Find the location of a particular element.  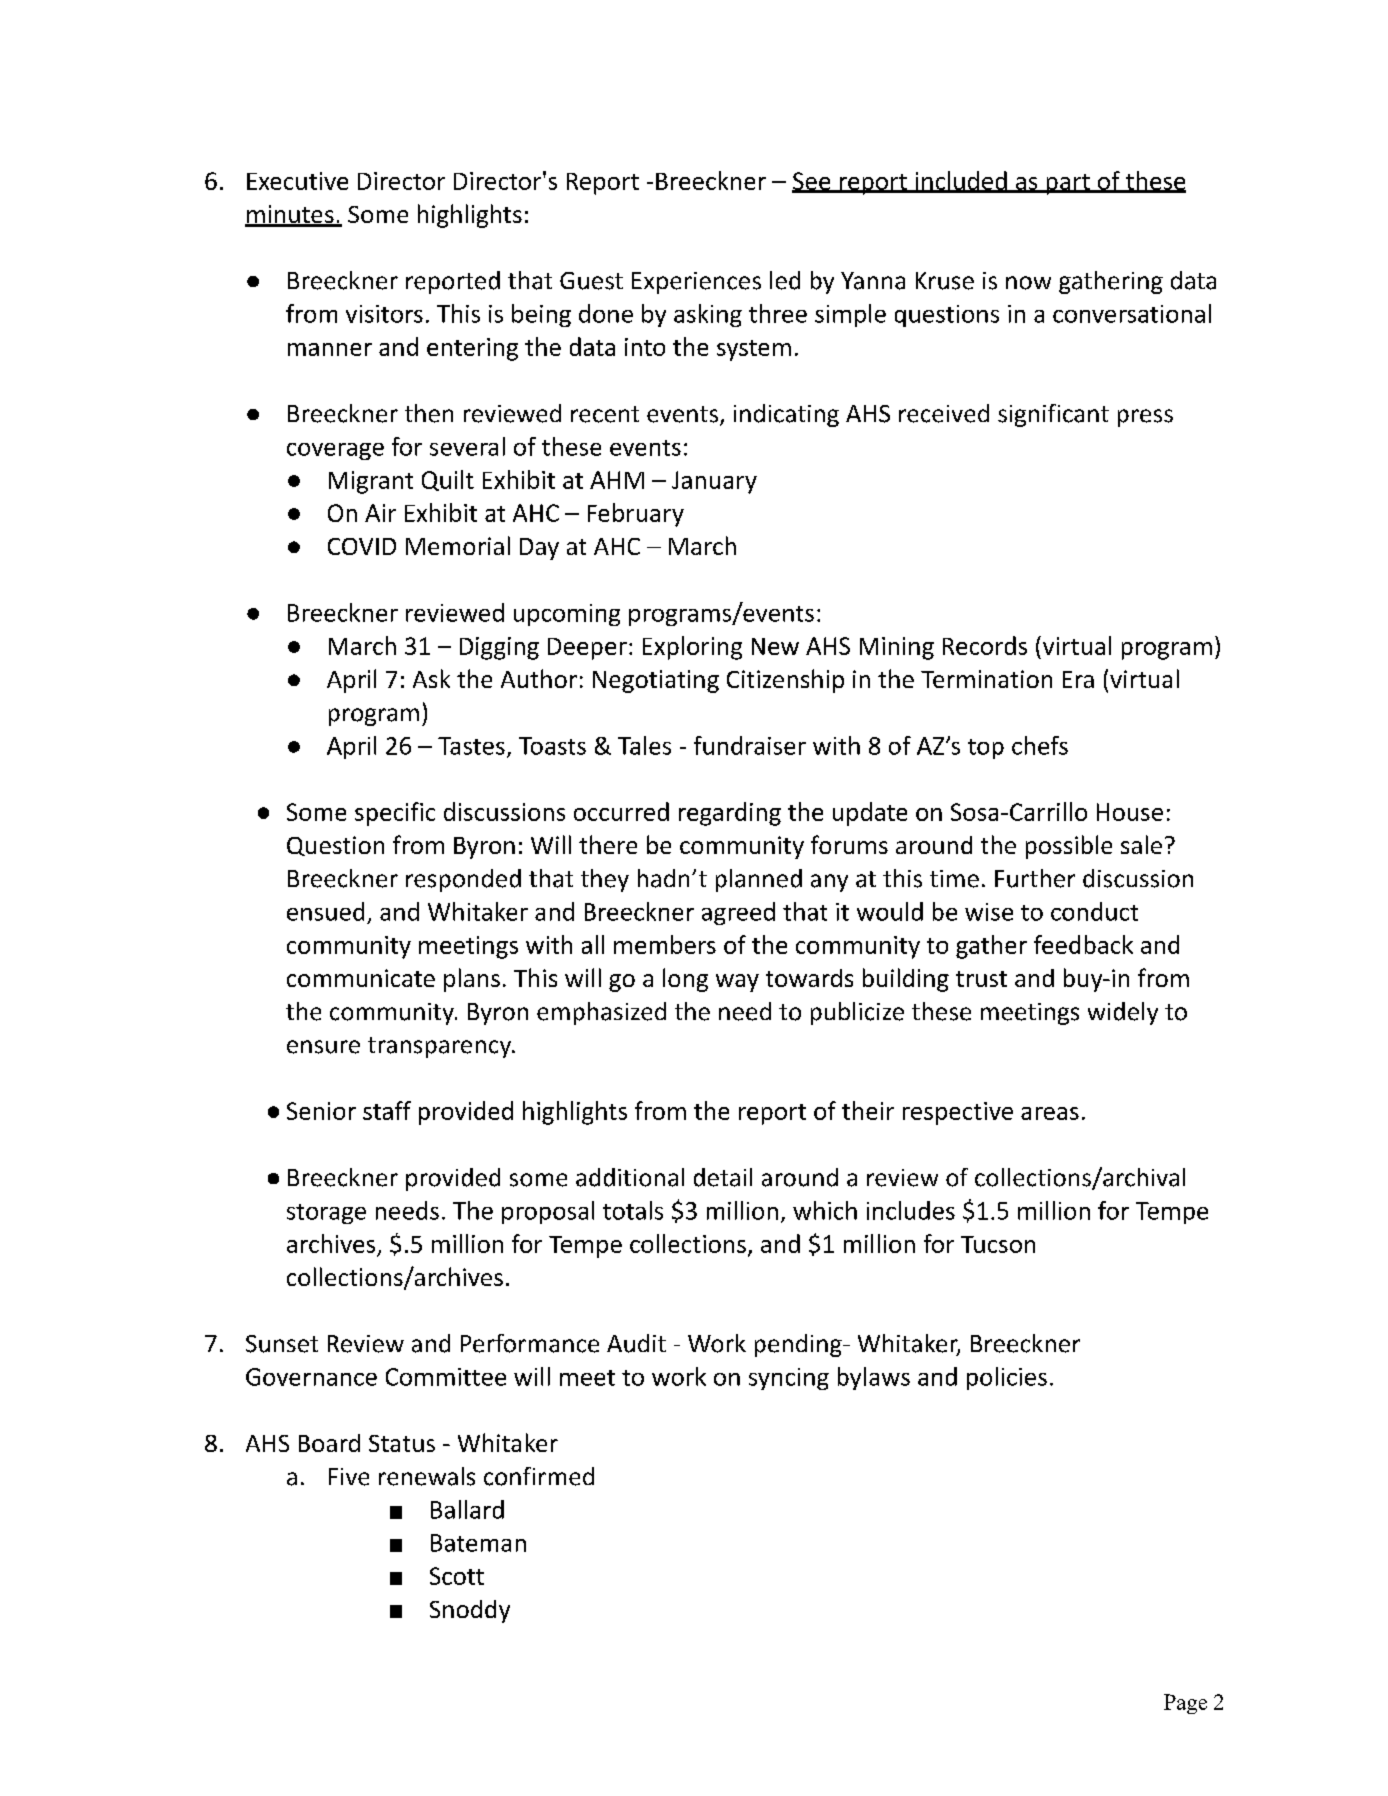

Experiences is located at coordinates (696, 283).
